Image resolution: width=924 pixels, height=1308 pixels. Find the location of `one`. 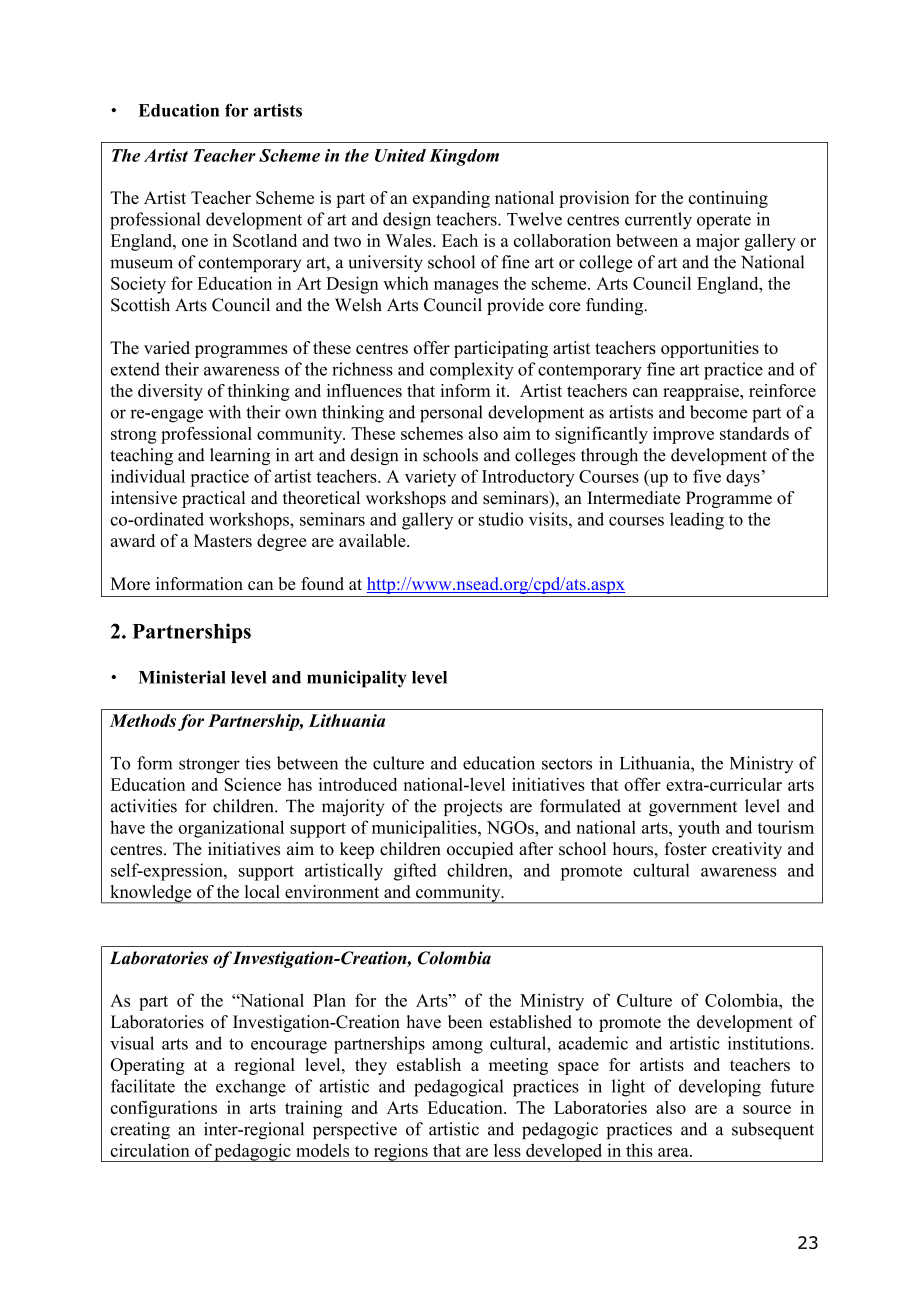

one is located at coordinates (195, 242).
